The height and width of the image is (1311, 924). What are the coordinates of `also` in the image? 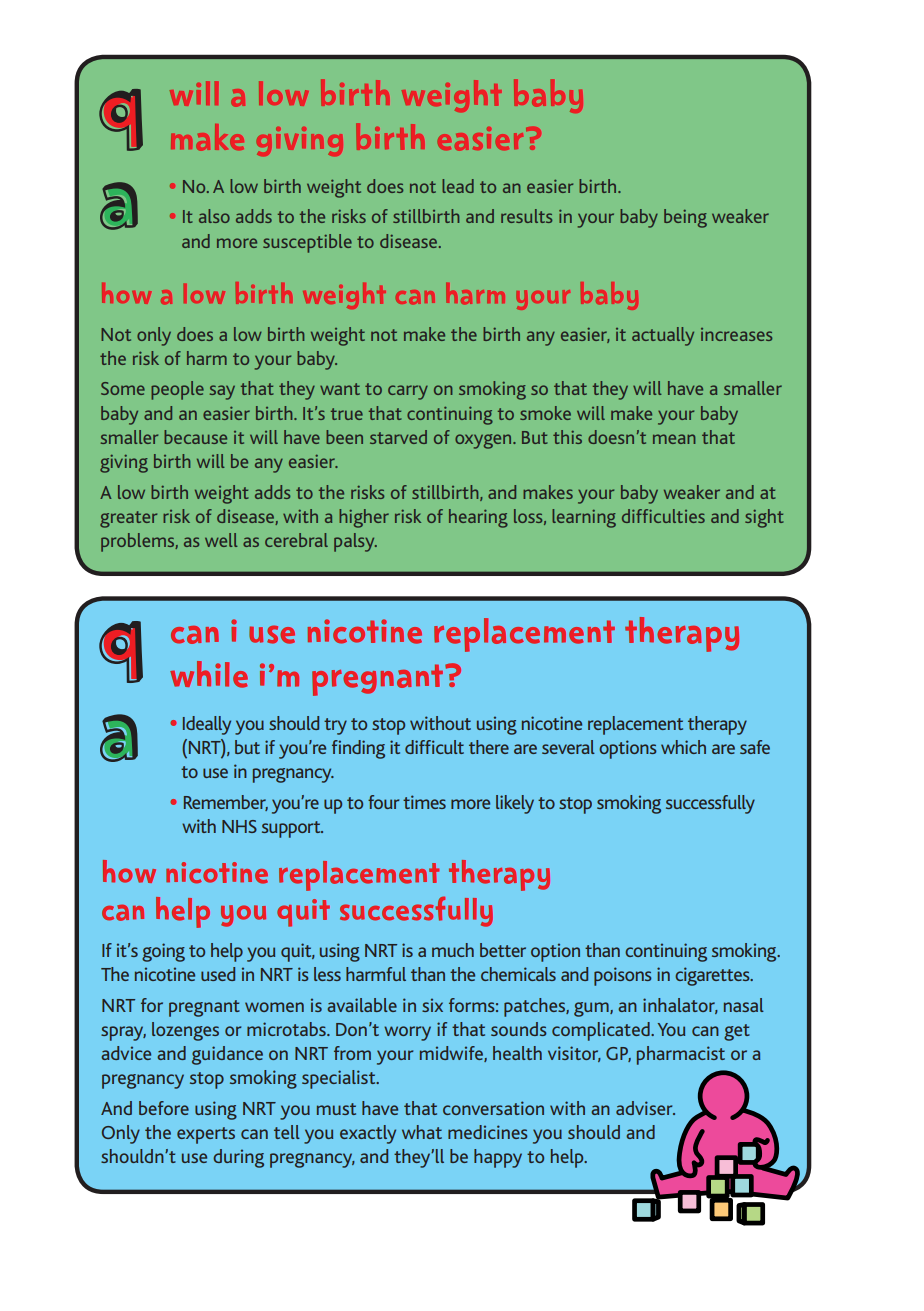 It's located at (214, 216).
